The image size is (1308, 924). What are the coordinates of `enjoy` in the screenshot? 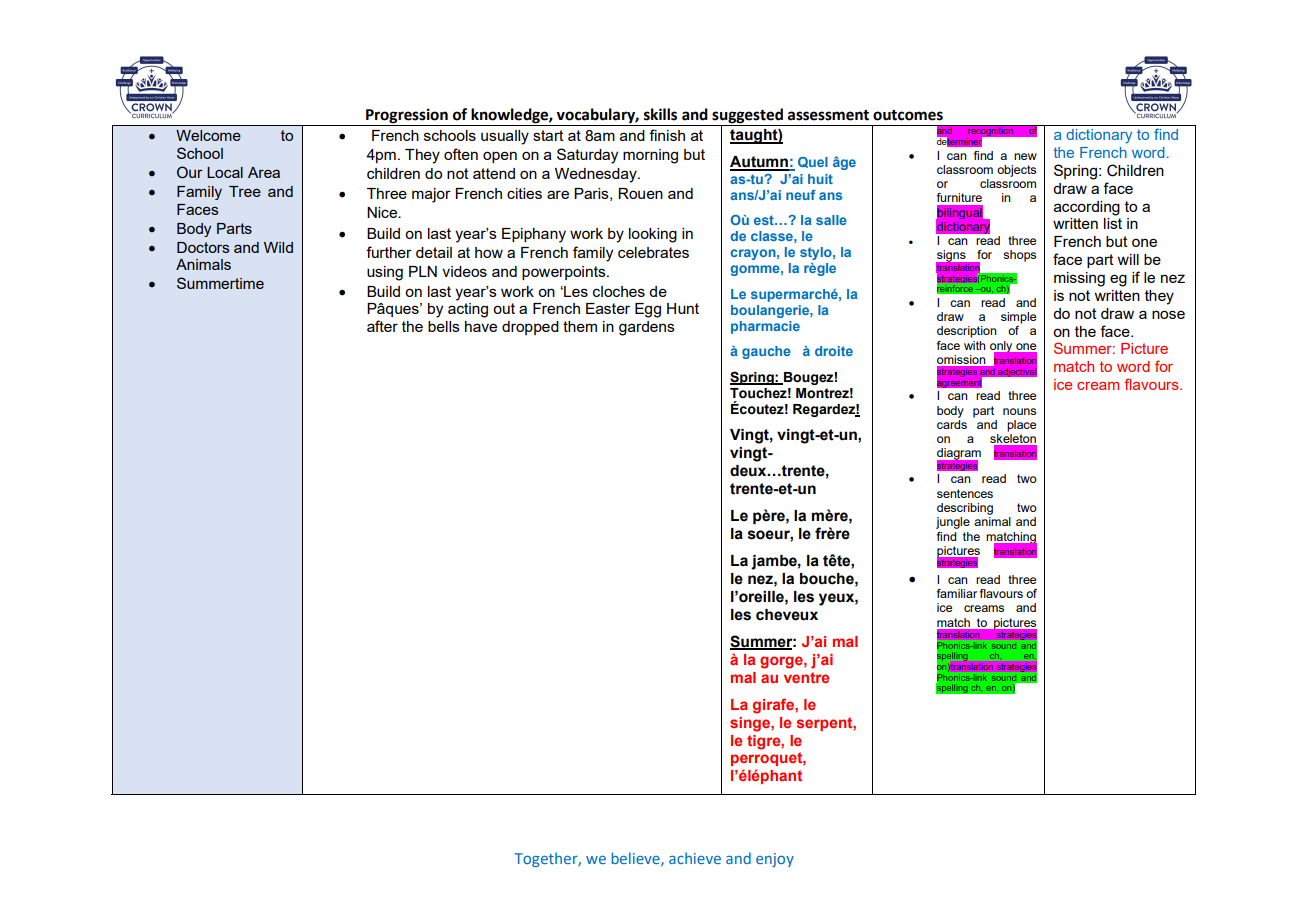 It's located at (775, 860).
